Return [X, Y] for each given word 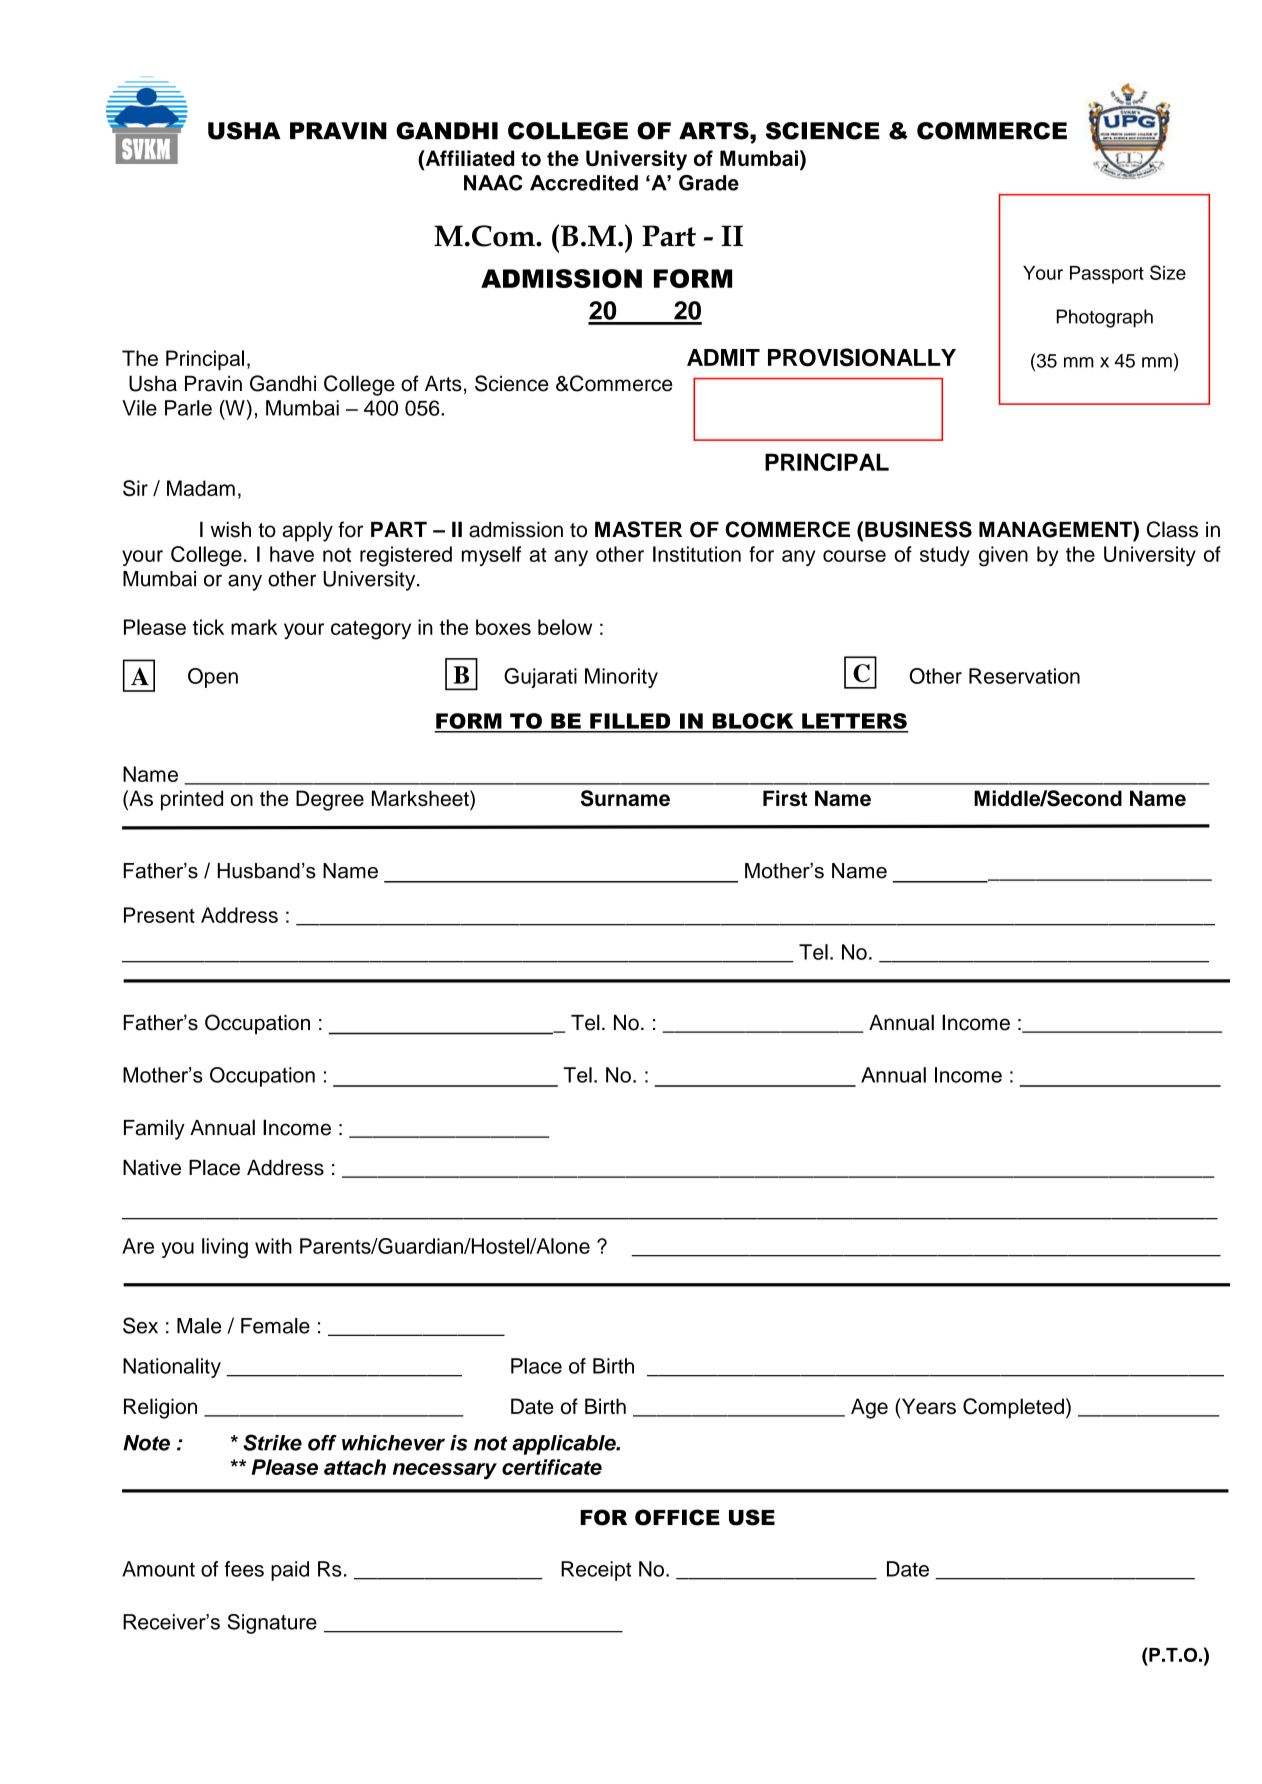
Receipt [596, 1571]
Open [213, 678]
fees [244, 1569]
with [273, 1246]
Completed [1013, 1408]
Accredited [584, 183]
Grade [709, 183]
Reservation [1024, 676]
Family [154, 1129]
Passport [1107, 275]
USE [752, 1517]
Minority [621, 678]
